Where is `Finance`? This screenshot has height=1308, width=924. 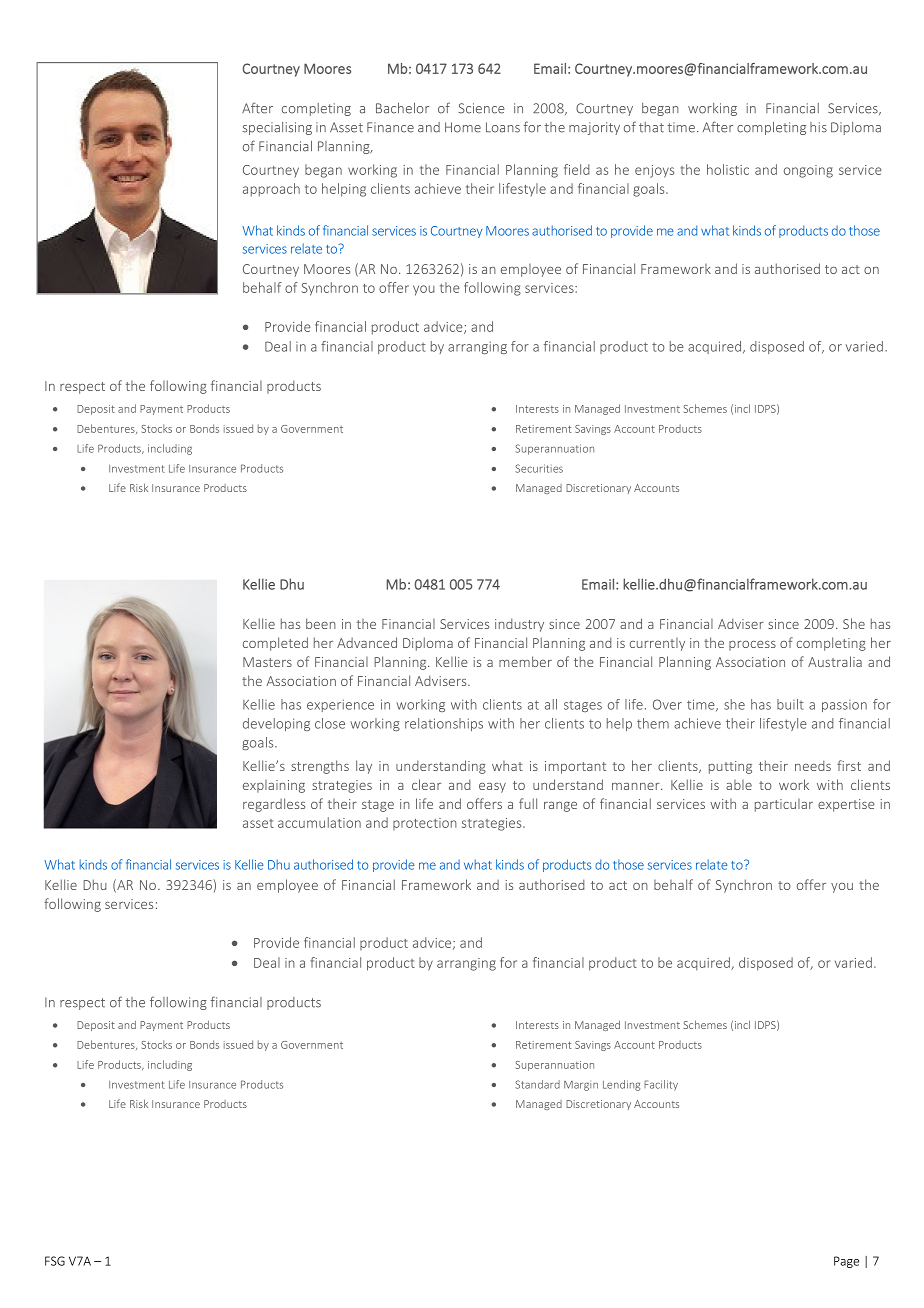 Finance is located at coordinates (390, 127).
